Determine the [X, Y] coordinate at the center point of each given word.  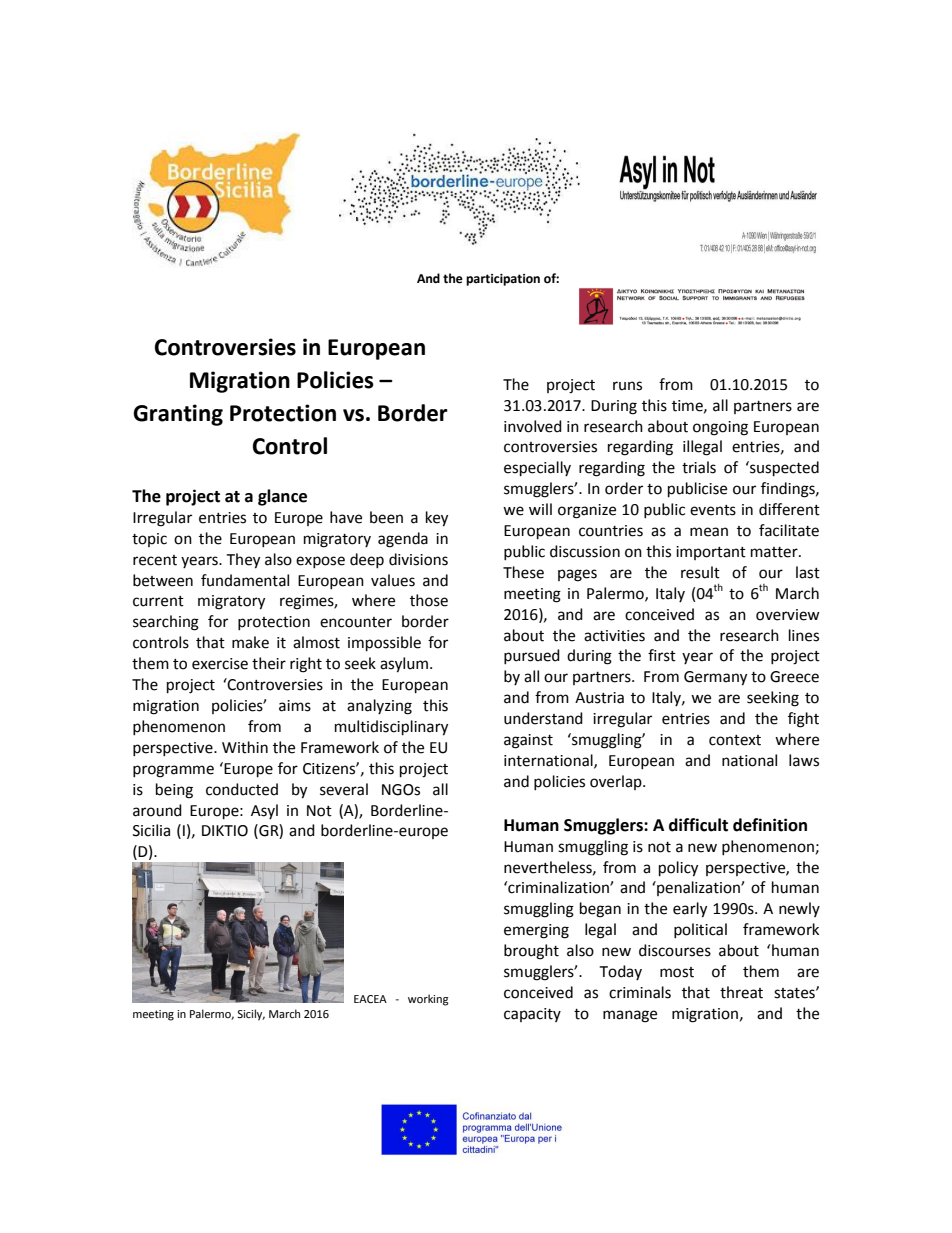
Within [245, 747]
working [428, 1000]
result [700, 572]
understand [543, 718]
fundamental [245, 580]
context [735, 740]
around [157, 810]
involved [533, 426]
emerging [536, 931]
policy [678, 869]
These [523, 572]
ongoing [720, 428]
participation [503, 280]
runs [627, 386]
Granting [178, 415]
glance [282, 497]
